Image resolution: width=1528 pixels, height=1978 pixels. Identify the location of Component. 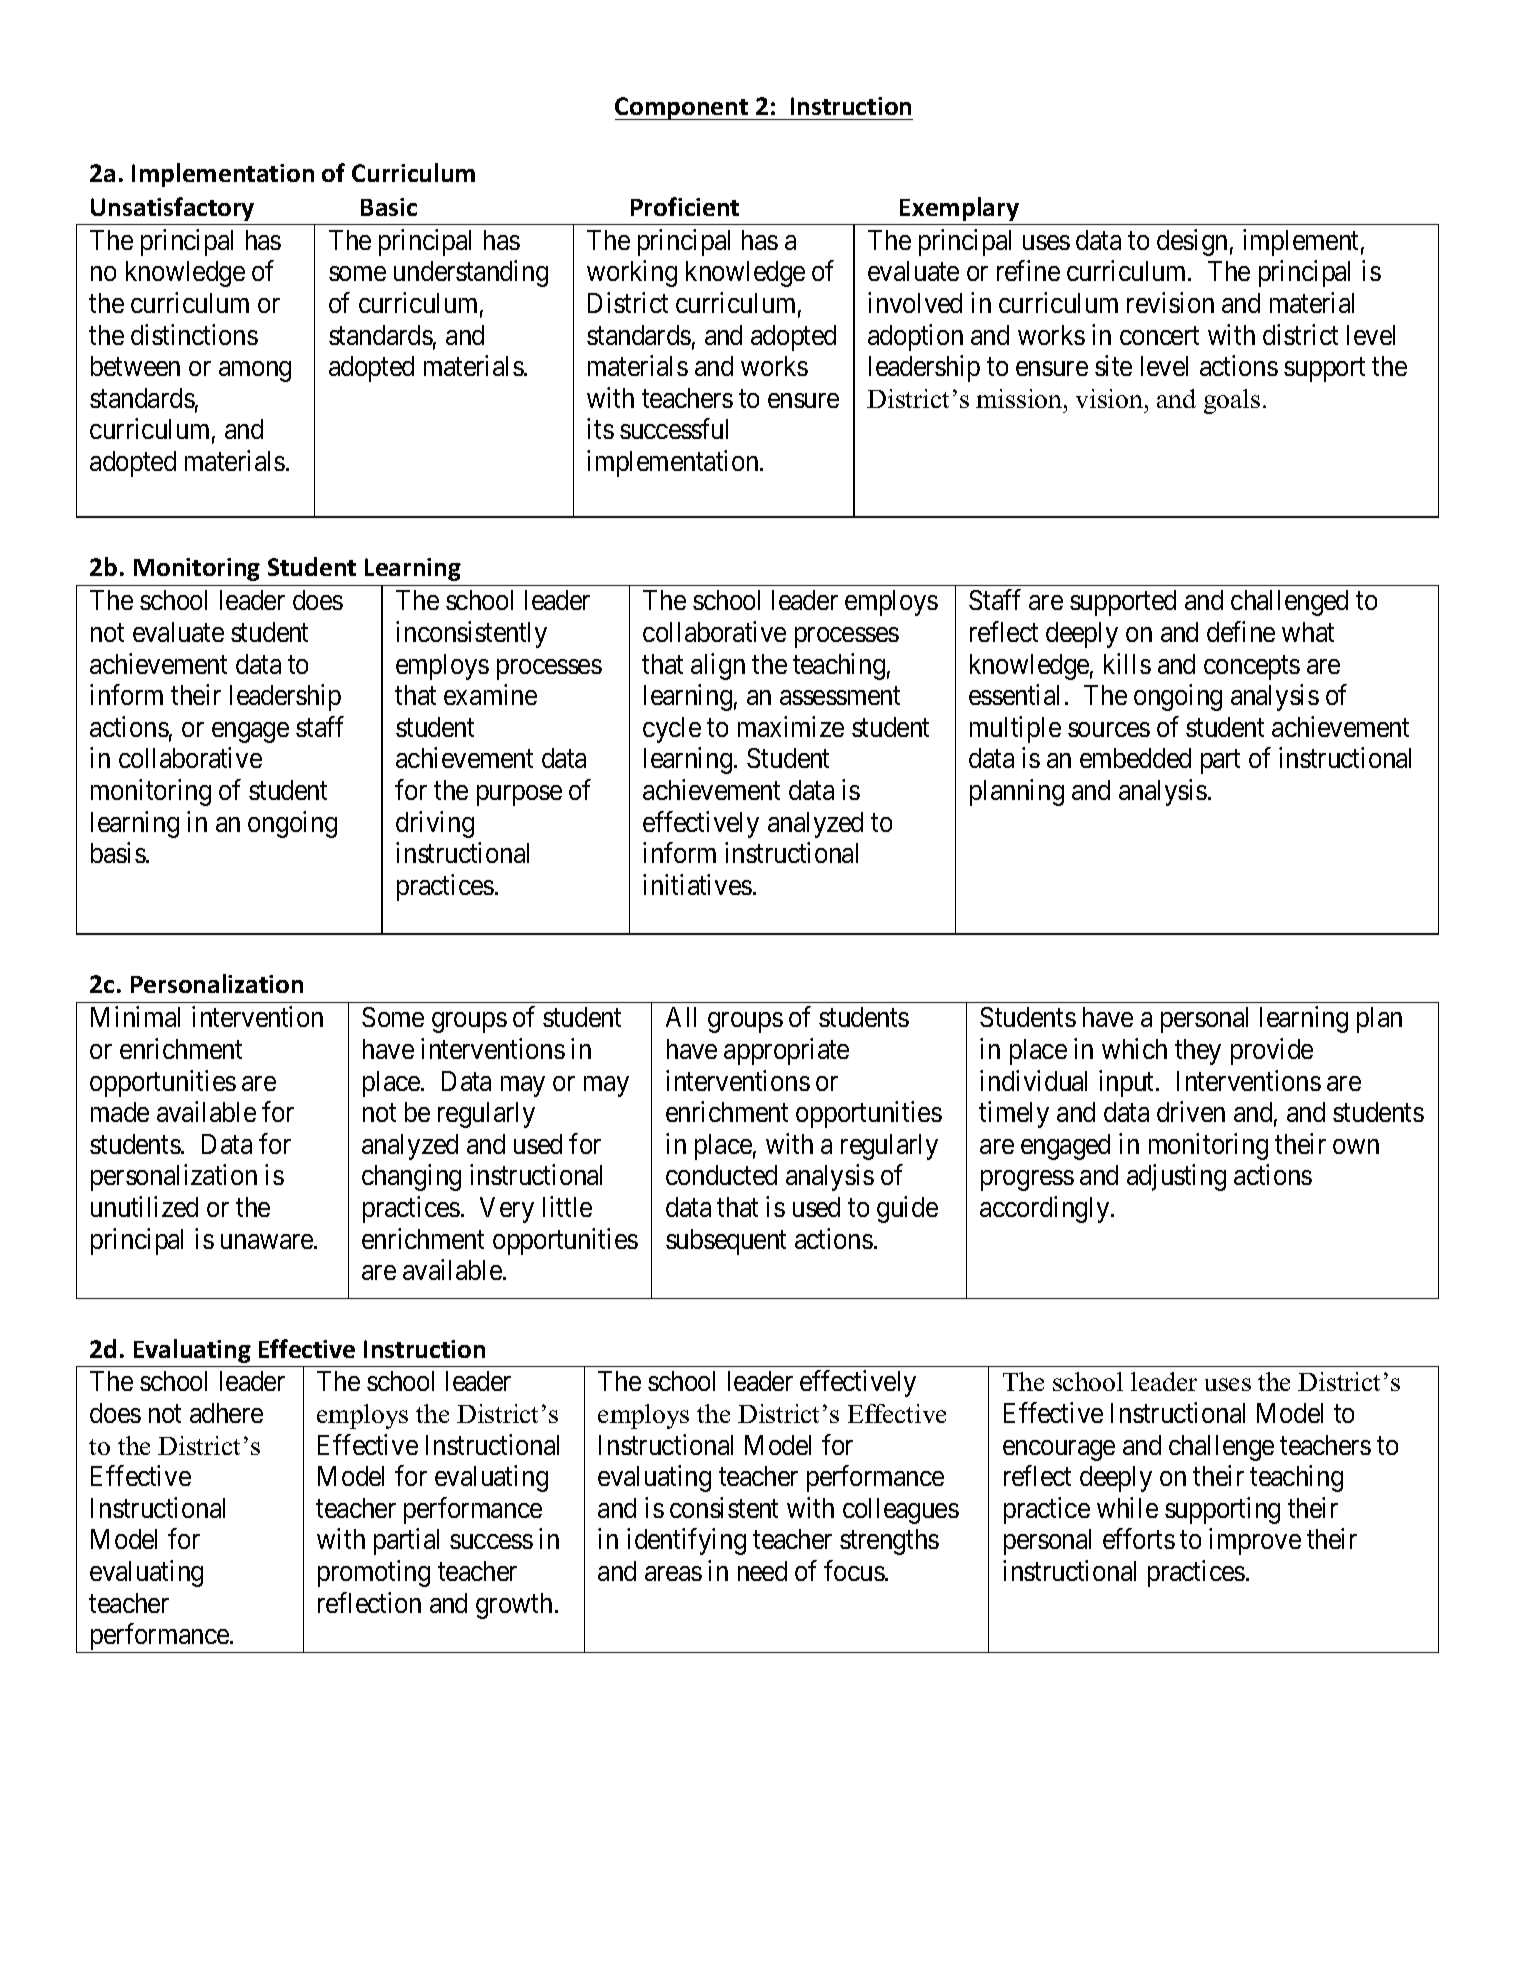
(683, 108).
